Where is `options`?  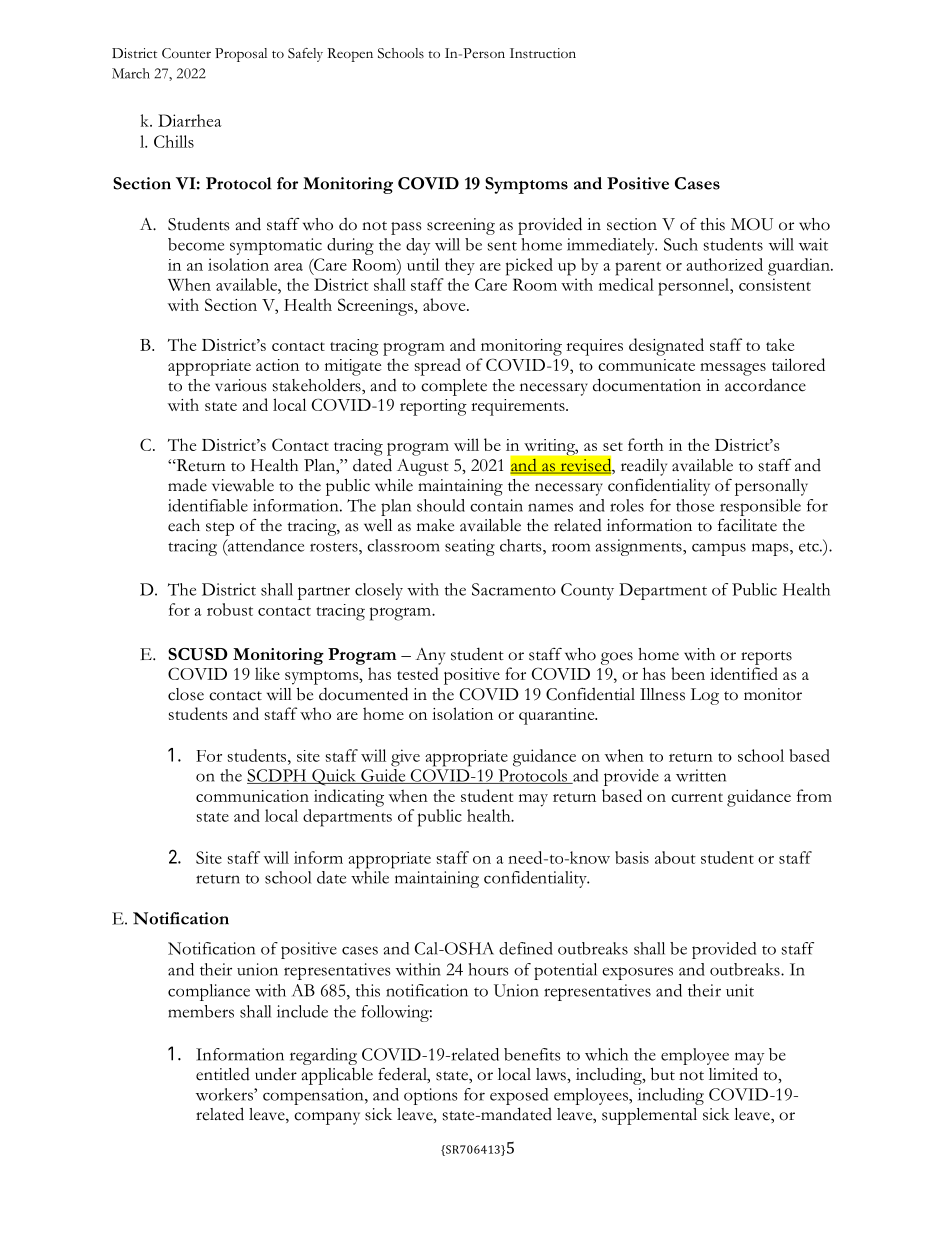
options is located at coordinates (431, 1096).
